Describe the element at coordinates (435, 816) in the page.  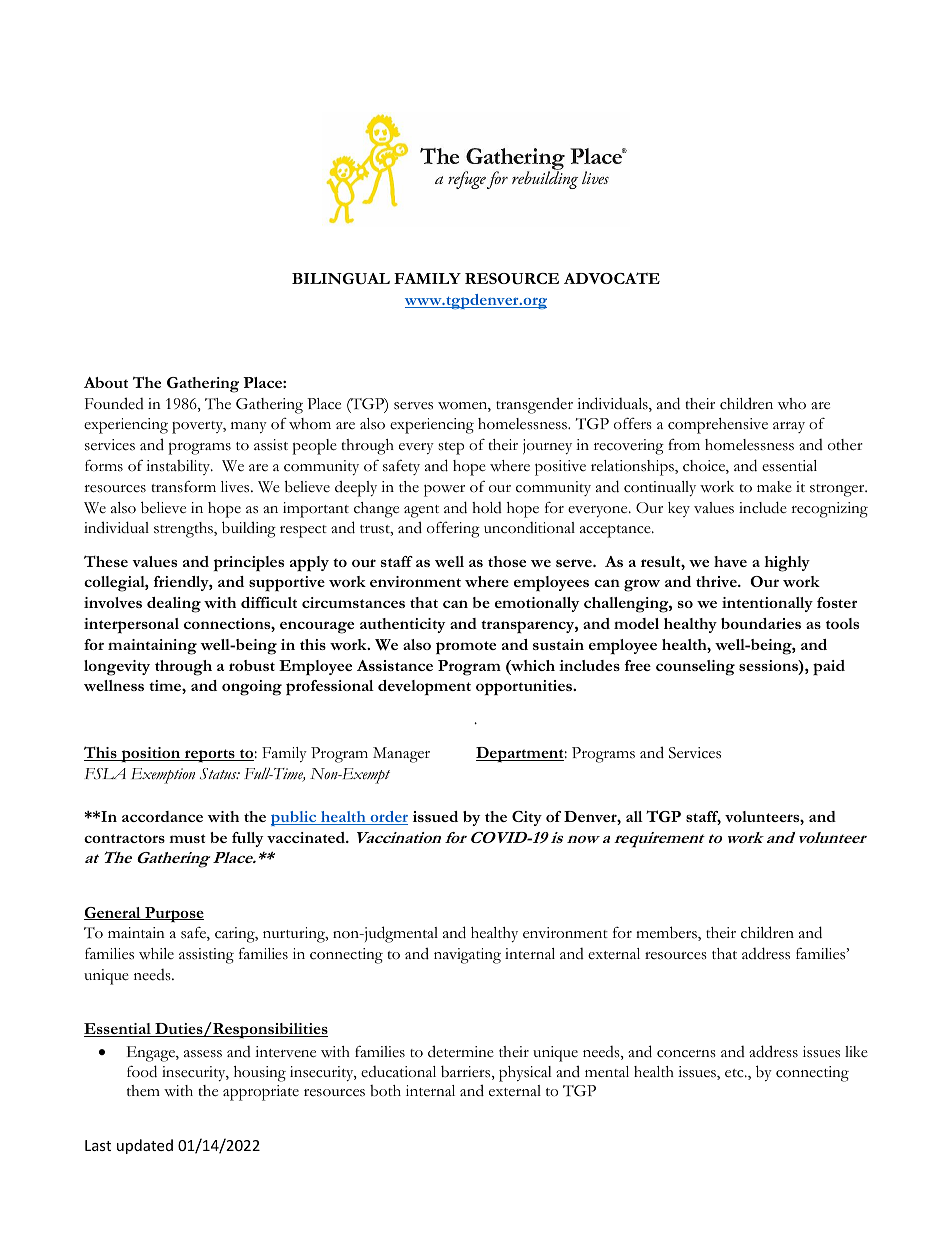
I see `issued` at that location.
